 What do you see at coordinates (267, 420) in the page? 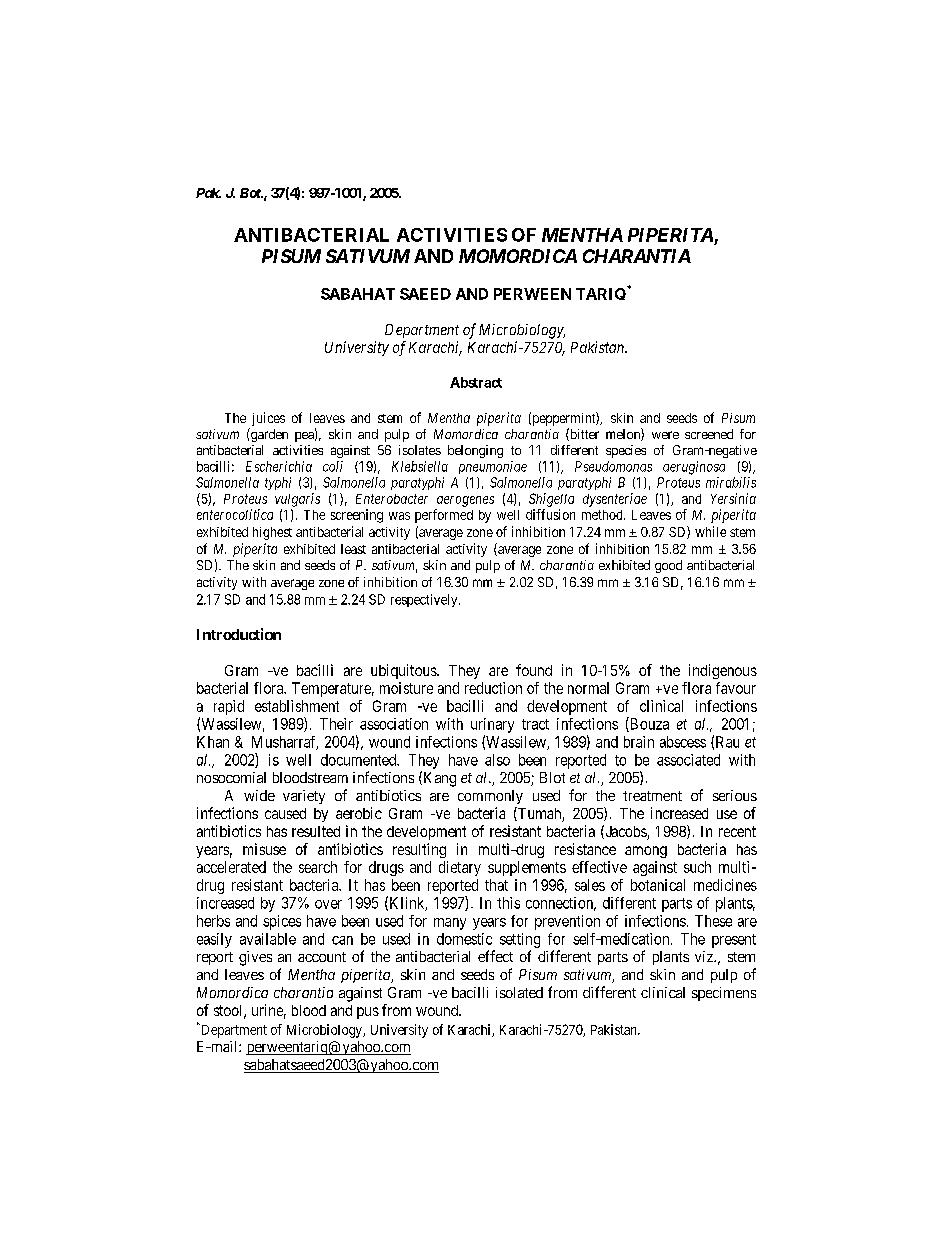
I see `juices` at bounding box center [267, 420].
